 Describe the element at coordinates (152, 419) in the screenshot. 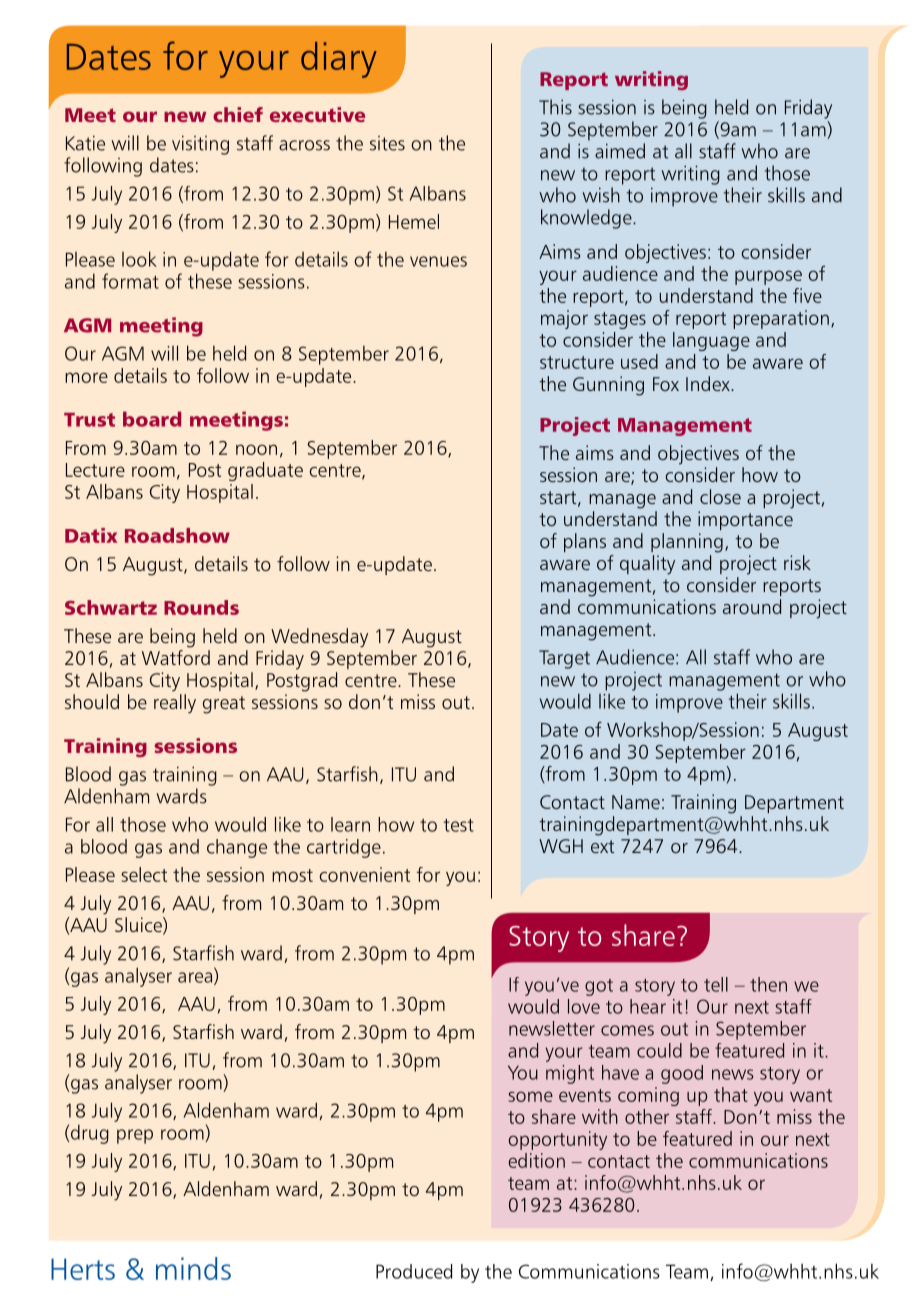

I see `board` at that location.
